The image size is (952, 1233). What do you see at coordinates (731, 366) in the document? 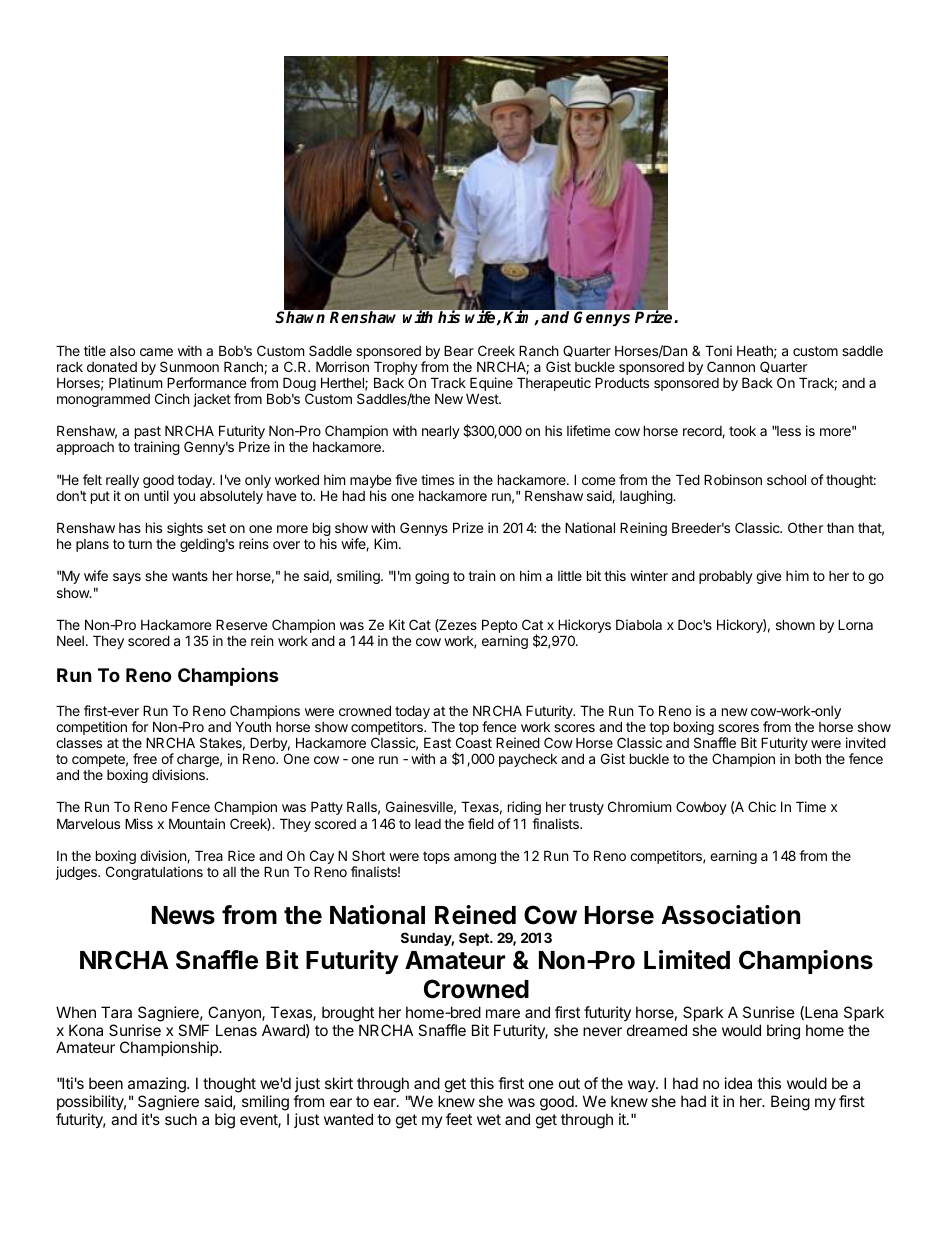
I see `Cannon` at bounding box center [731, 366].
